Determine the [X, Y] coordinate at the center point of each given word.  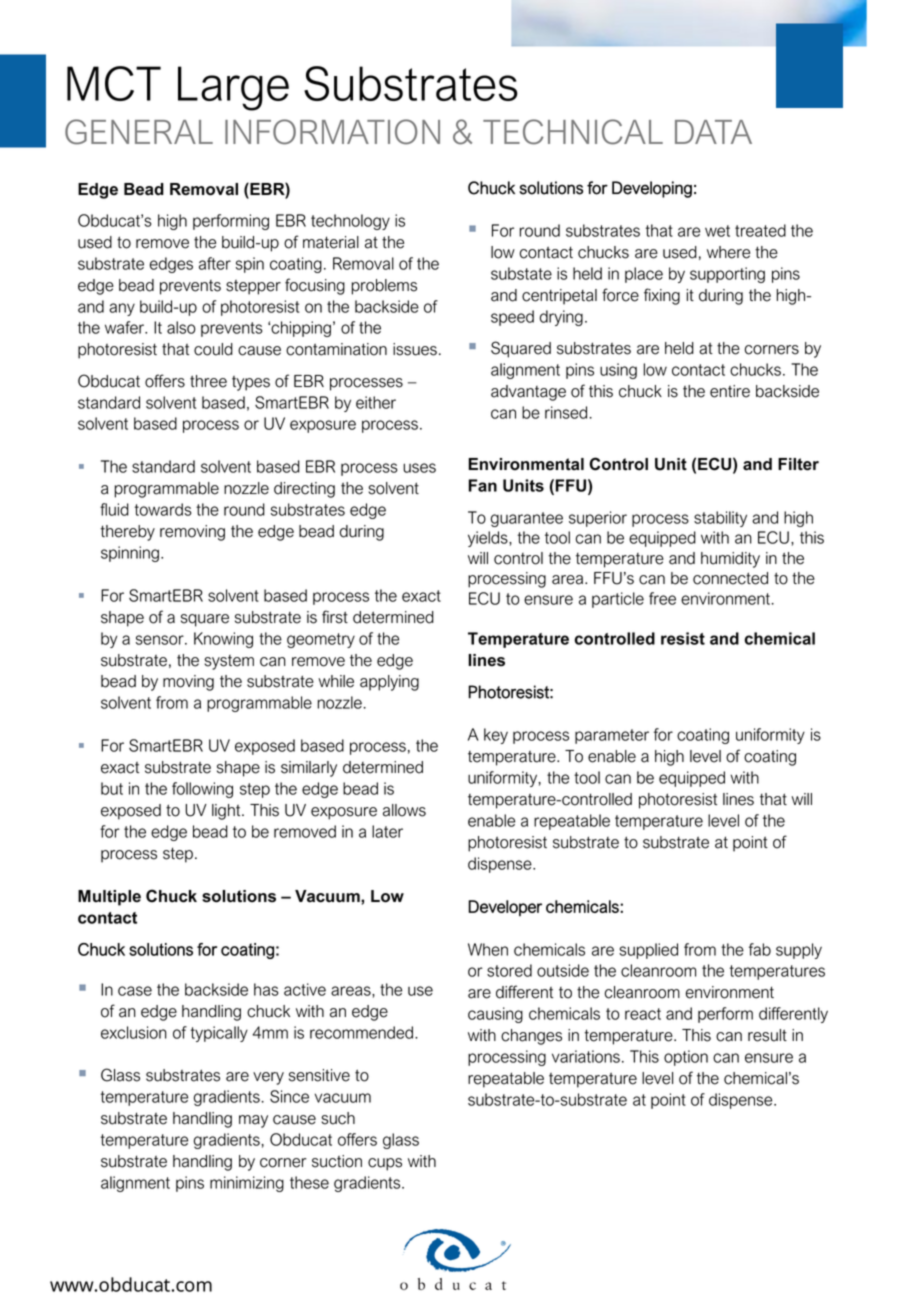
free [662, 598]
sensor [161, 640]
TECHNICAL [573, 132]
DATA [713, 132]
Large [233, 88]
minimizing [247, 1184]
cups [385, 1164]
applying [389, 683]
